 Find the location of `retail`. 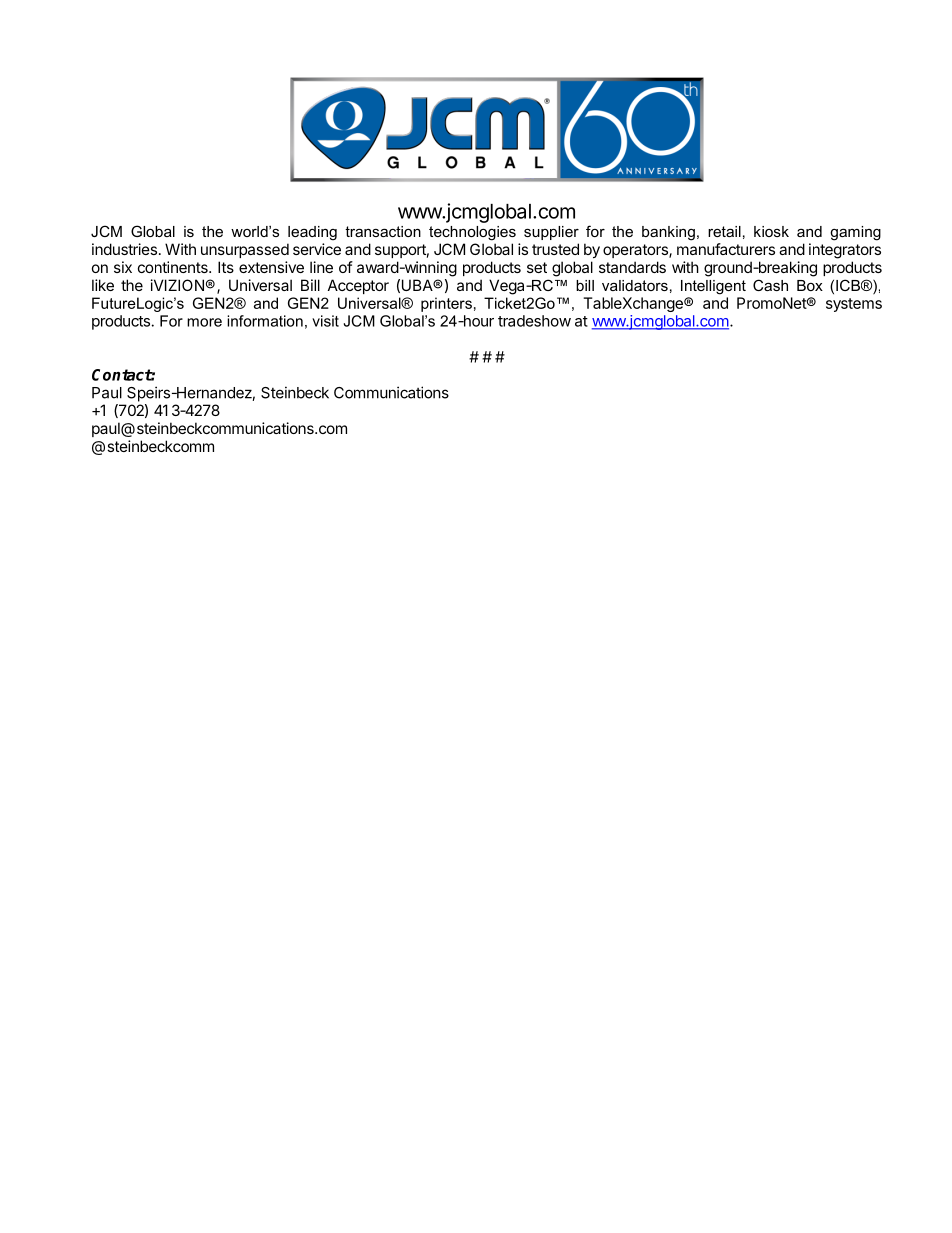

retail is located at coordinates (724, 231).
